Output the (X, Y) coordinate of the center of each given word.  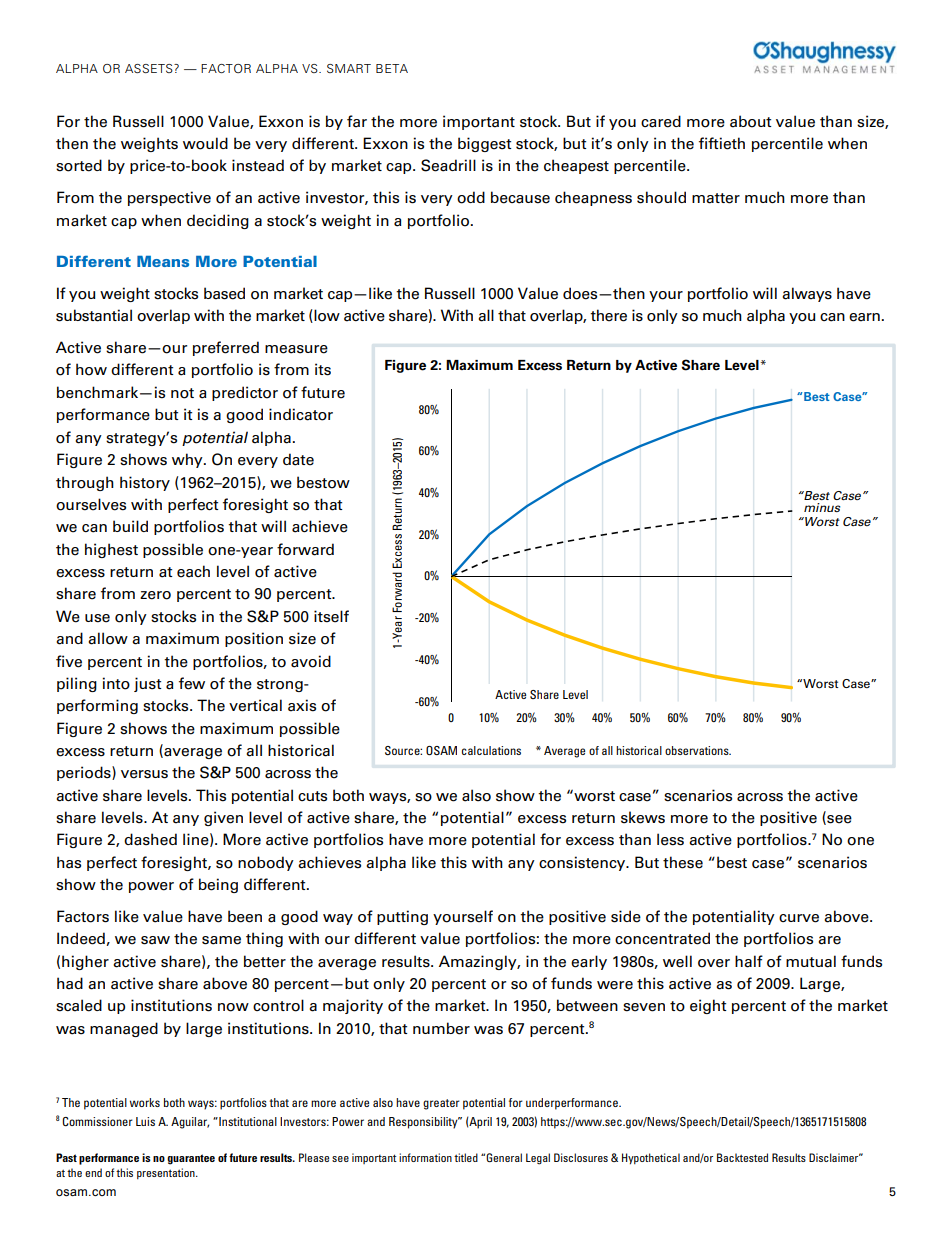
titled (466, 1157)
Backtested (742, 1157)
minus (822, 507)
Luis (145, 1121)
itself (331, 616)
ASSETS (150, 68)
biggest (485, 144)
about (751, 121)
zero (155, 595)
